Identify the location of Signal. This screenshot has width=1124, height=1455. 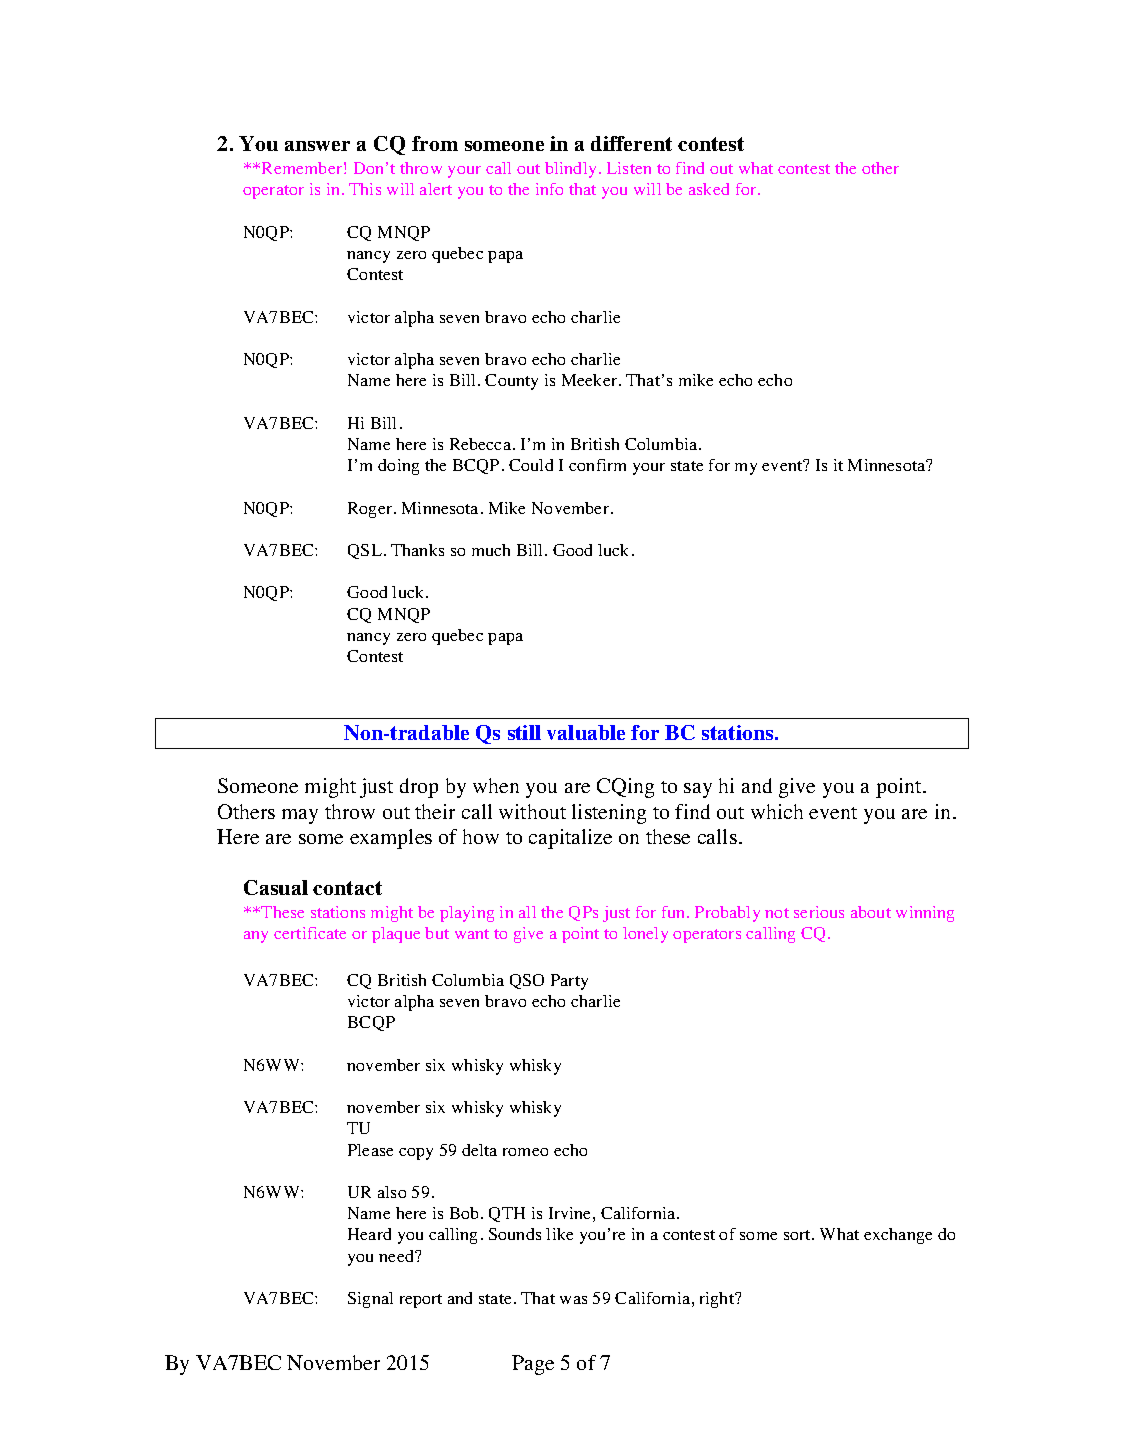
(370, 1300).
